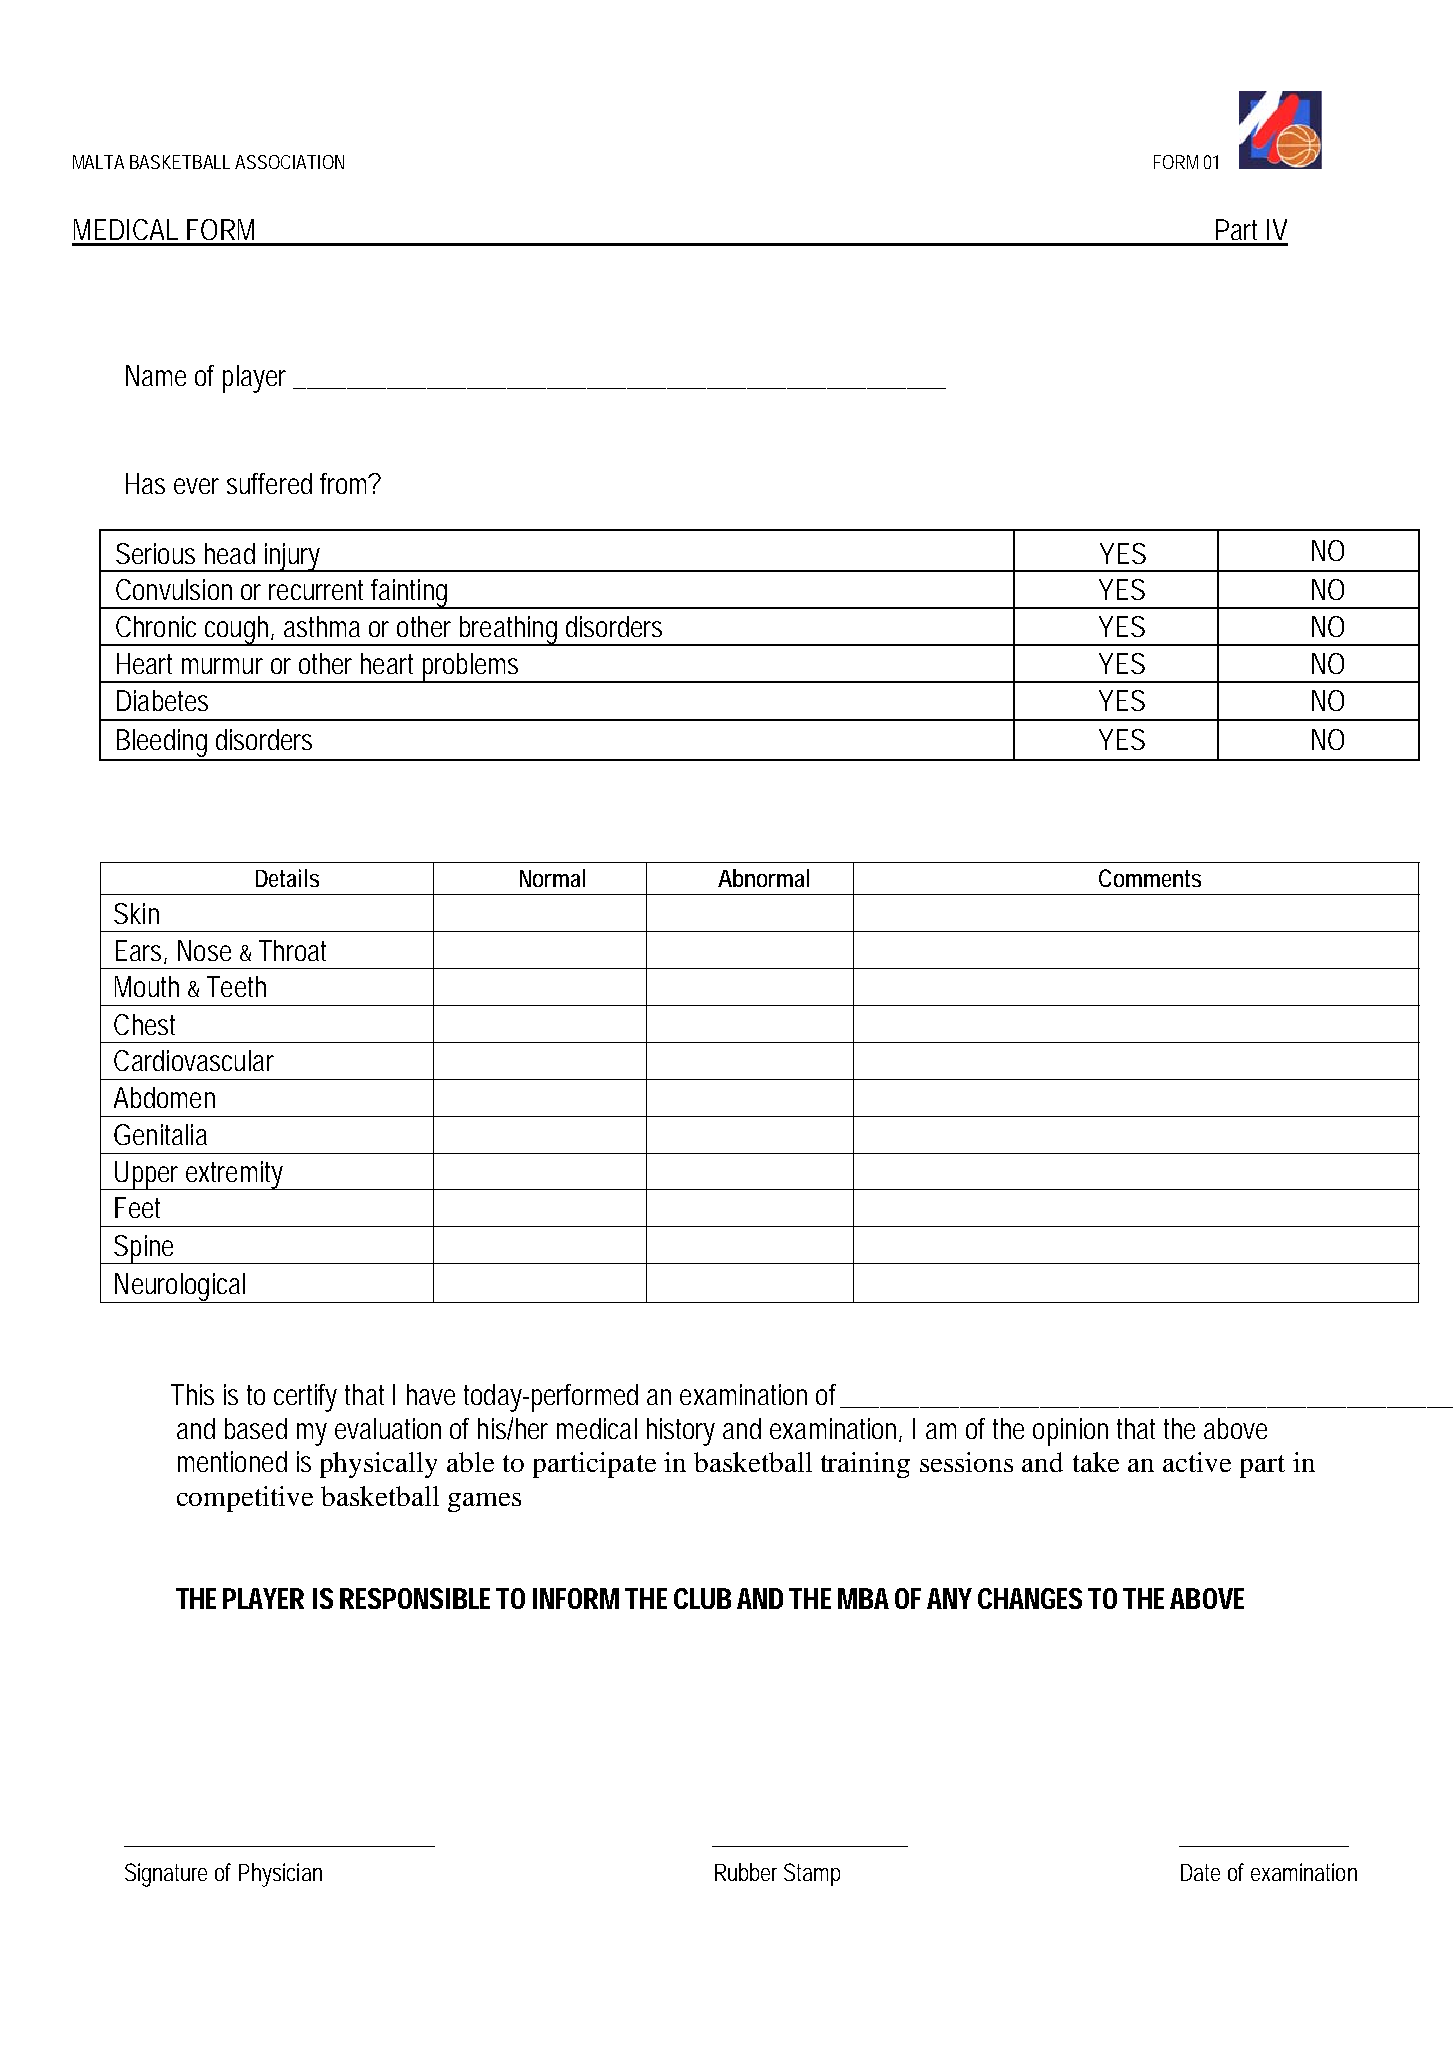 Image resolution: width=1453 pixels, height=2057 pixels. I want to click on Neurological, so click(181, 1288).
